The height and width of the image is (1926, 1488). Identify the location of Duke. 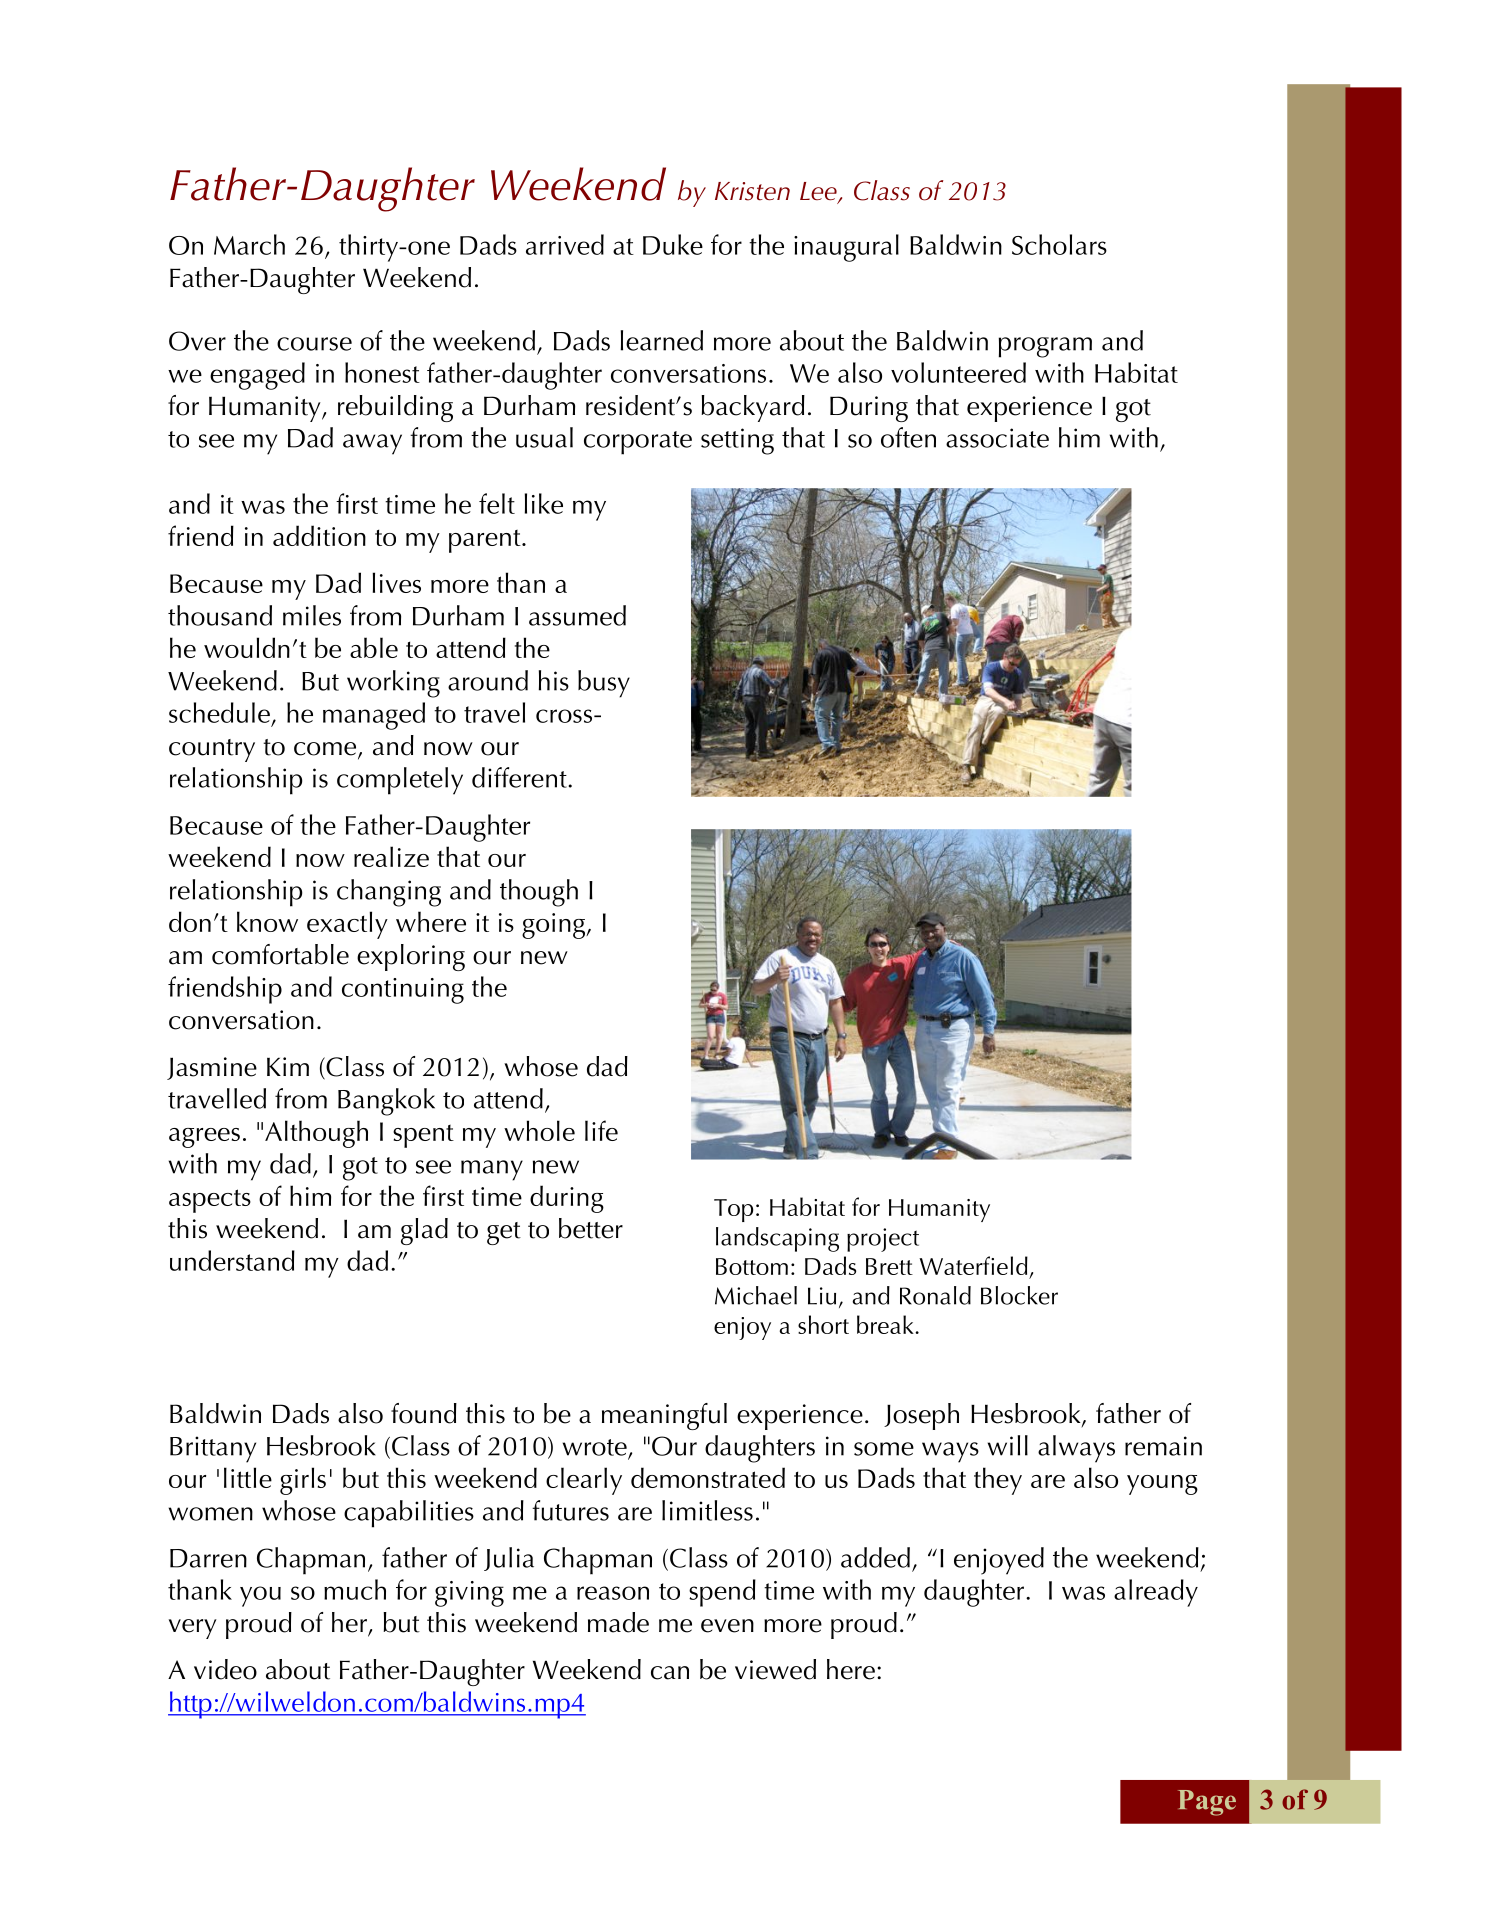
(673, 244).
